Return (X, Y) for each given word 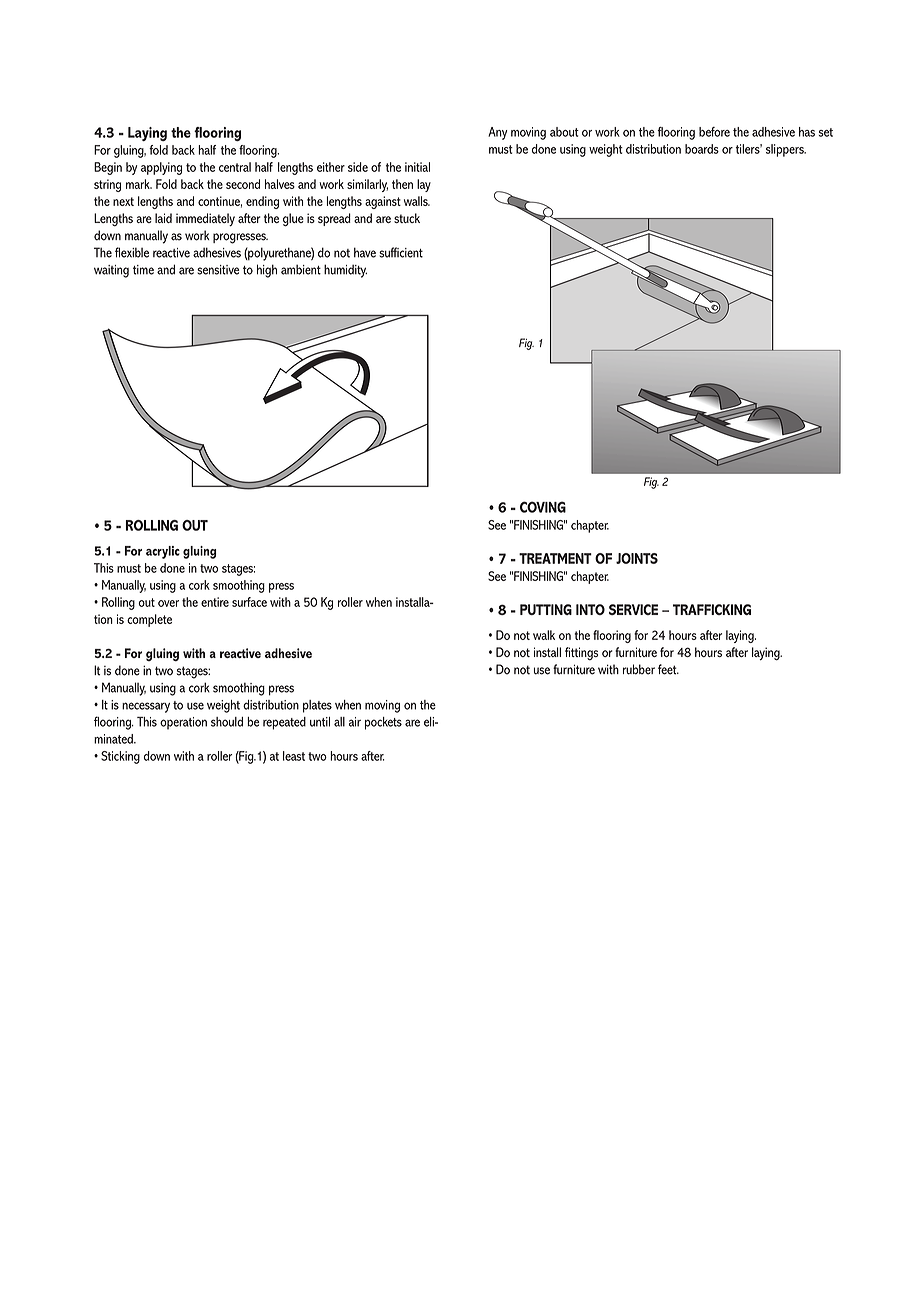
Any (497, 133)
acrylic (163, 552)
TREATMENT (555, 558)
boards (702, 149)
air (355, 722)
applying (161, 168)
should (227, 722)
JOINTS (637, 558)
